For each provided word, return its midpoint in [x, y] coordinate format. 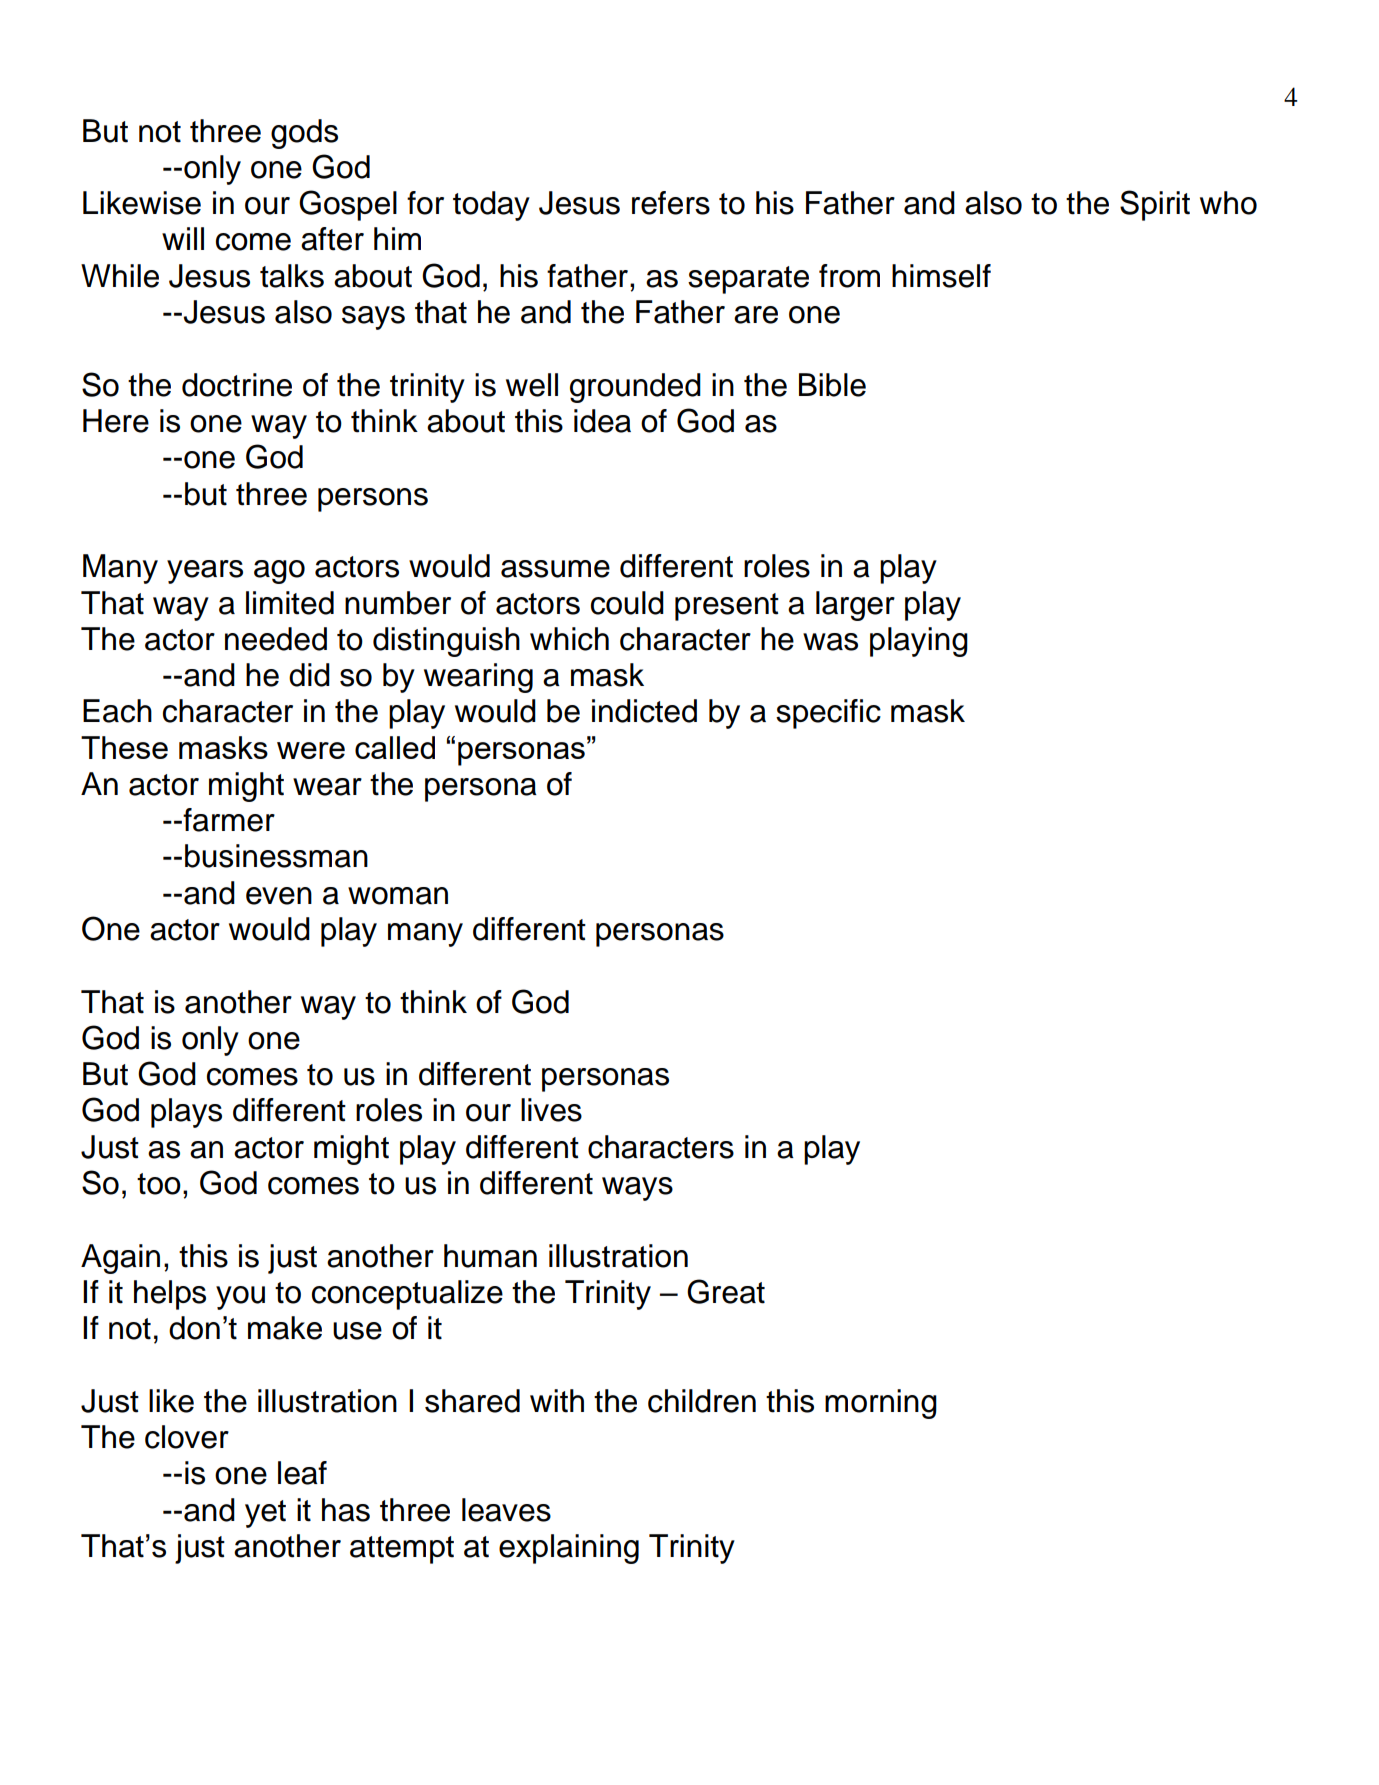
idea [602, 421]
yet [265, 1514]
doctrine [237, 385]
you [240, 1298]
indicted [644, 711]
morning [881, 1404]
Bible [832, 385]
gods [304, 134]
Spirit [1155, 205]
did [309, 675]
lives [551, 1110]
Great [726, 1291]
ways [637, 1189]
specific [828, 714]
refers [671, 203]
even [279, 896]
